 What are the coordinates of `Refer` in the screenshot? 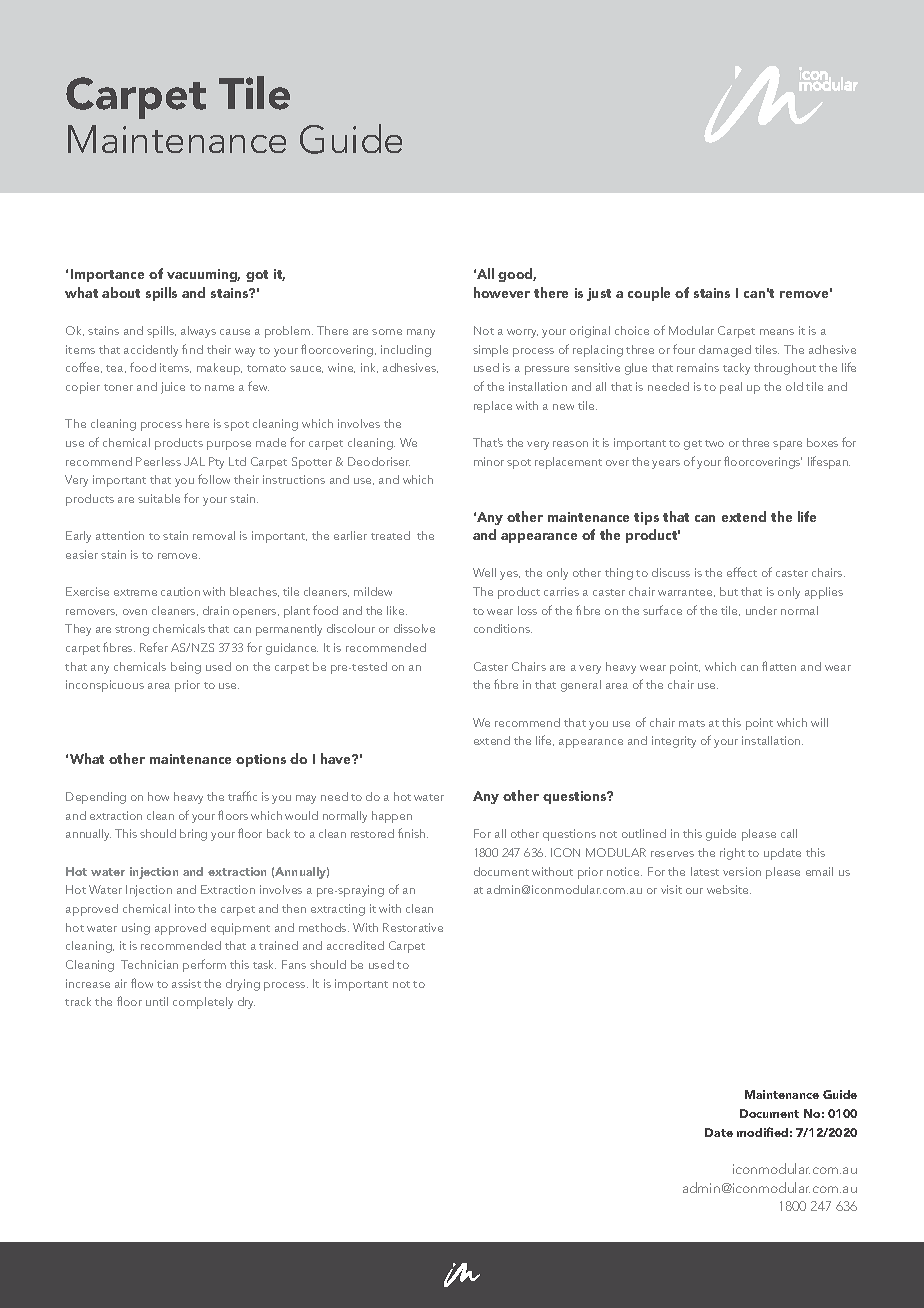 It's located at (154, 647).
